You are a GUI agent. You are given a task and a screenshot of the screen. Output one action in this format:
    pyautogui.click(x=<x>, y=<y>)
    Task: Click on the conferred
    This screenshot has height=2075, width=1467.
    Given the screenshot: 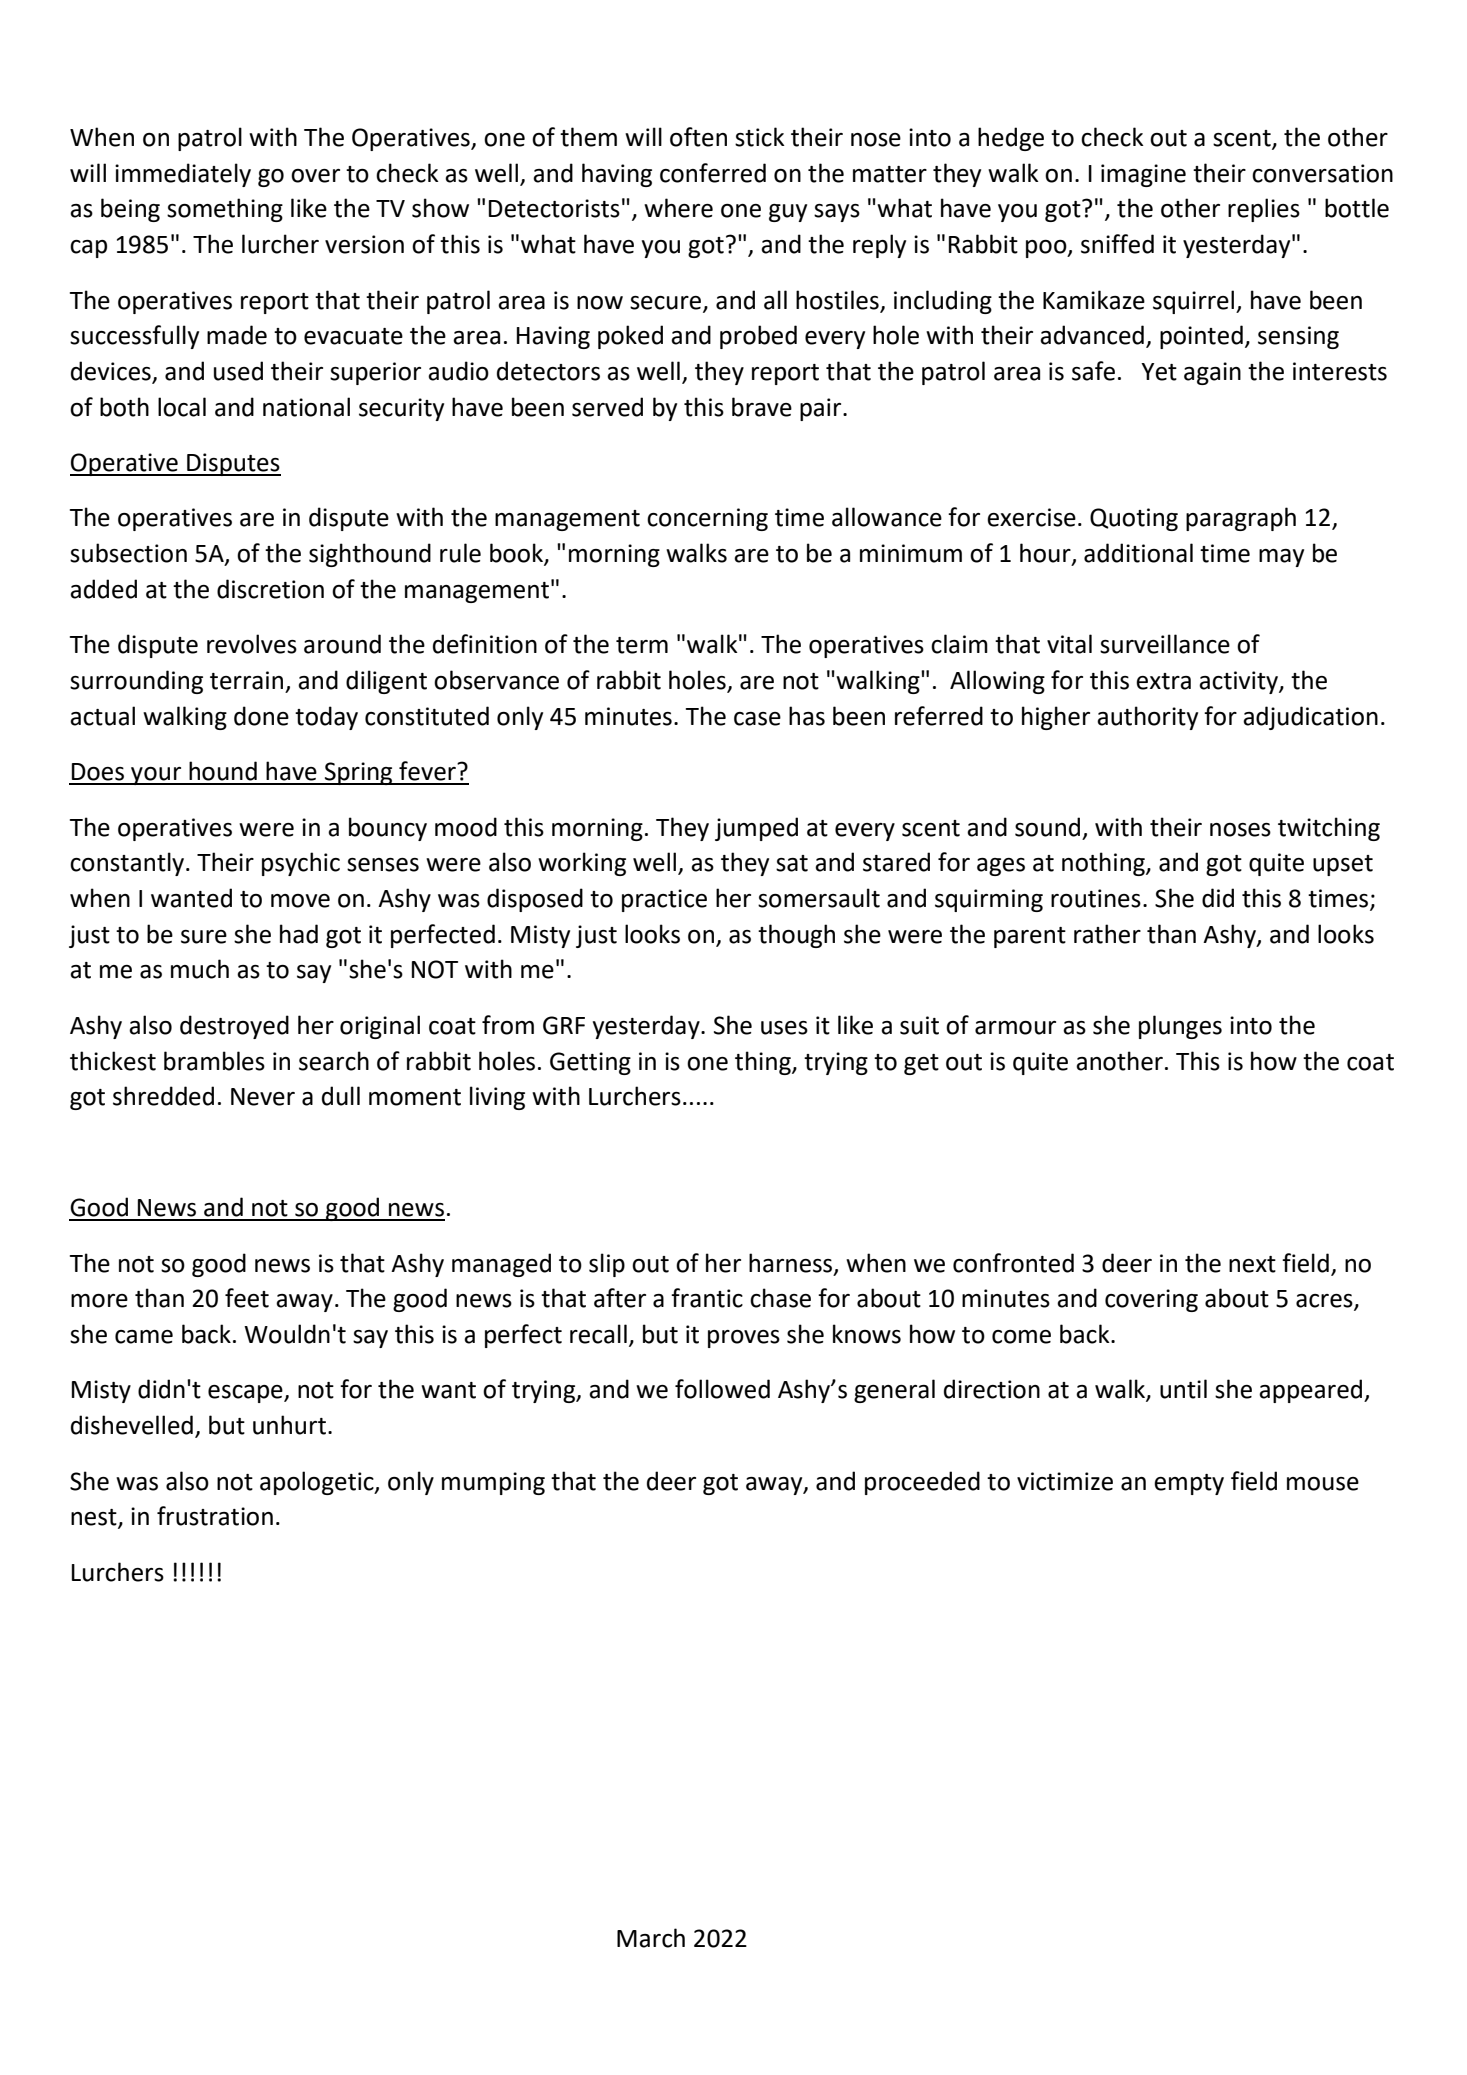 What is the action you would take?
    pyautogui.click(x=713, y=173)
